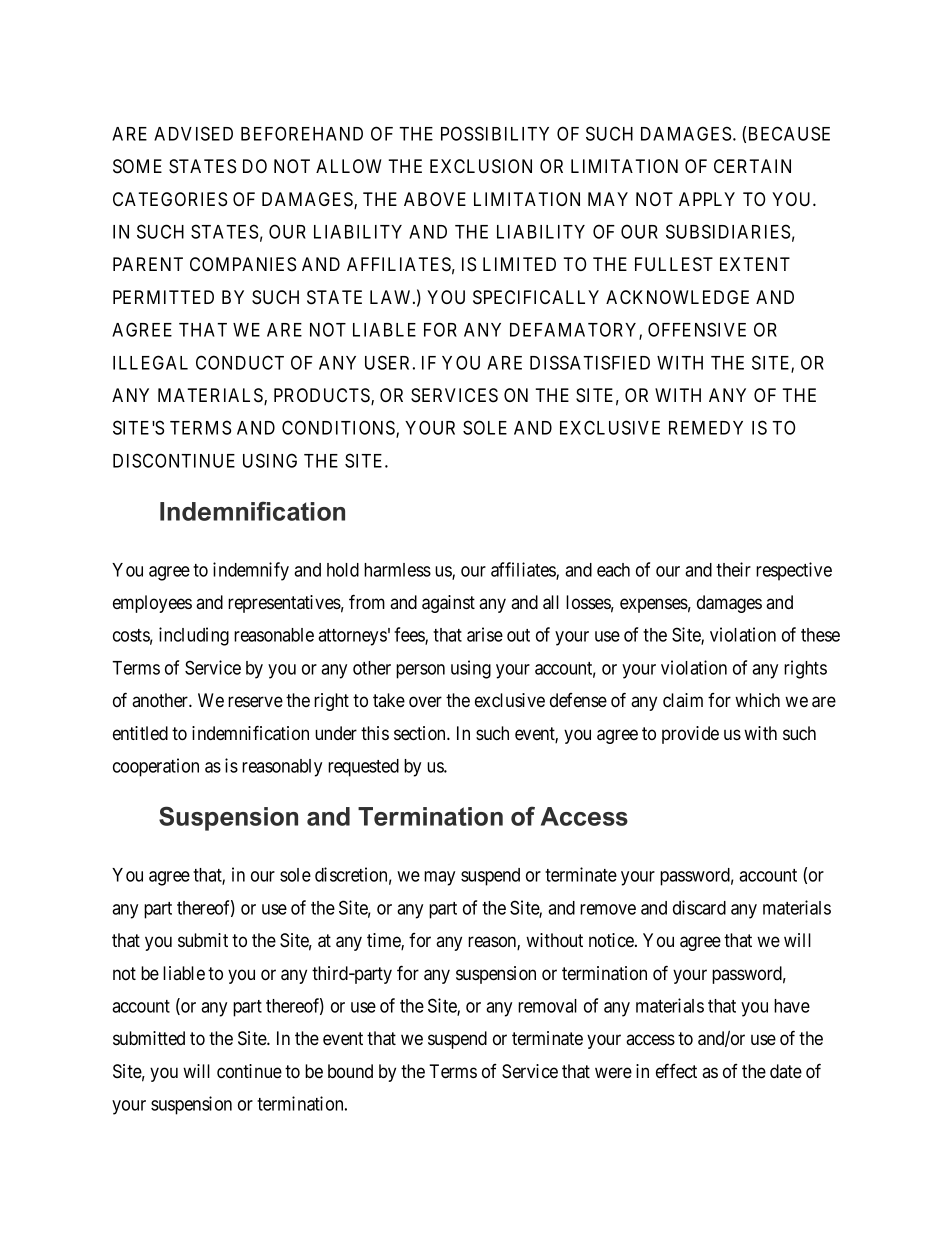 The image size is (952, 1233). Describe the element at coordinates (547, 1006) in the image. I see `removal` at that location.
